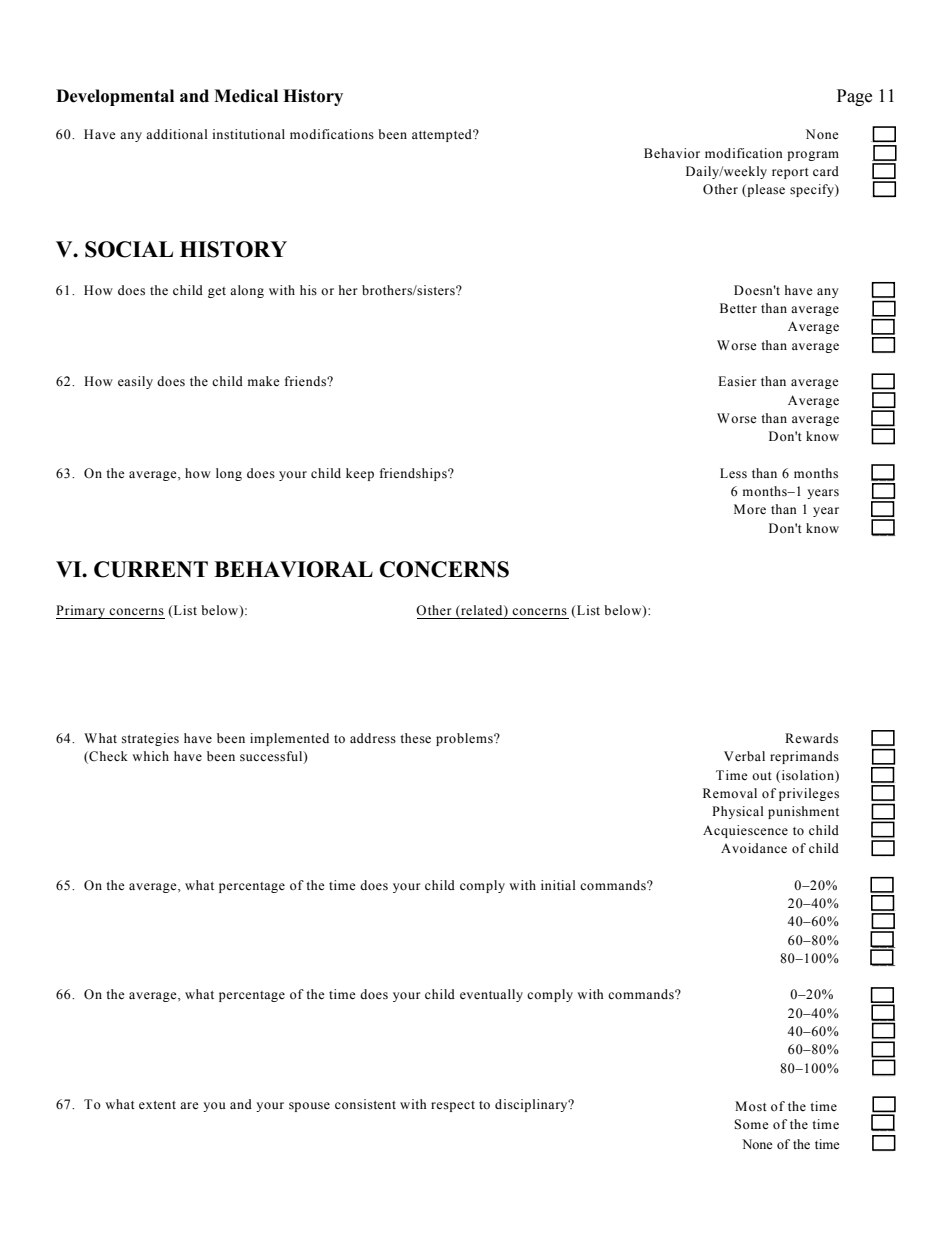 This page has width=952, height=1233. Describe the element at coordinates (751, 1106) in the page. I see `Most` at that location.
